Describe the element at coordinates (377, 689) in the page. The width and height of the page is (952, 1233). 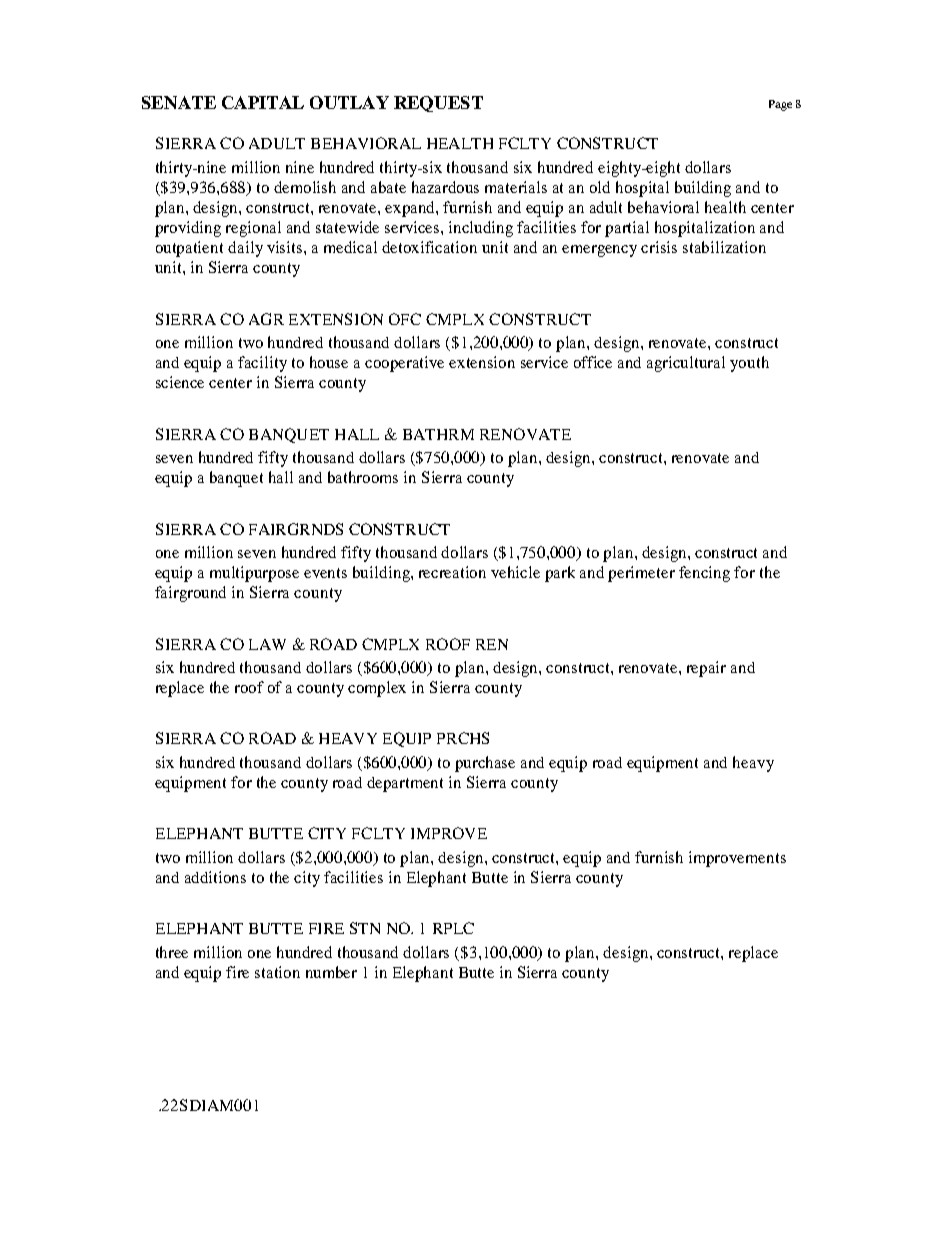
I see `complex` at that location.
